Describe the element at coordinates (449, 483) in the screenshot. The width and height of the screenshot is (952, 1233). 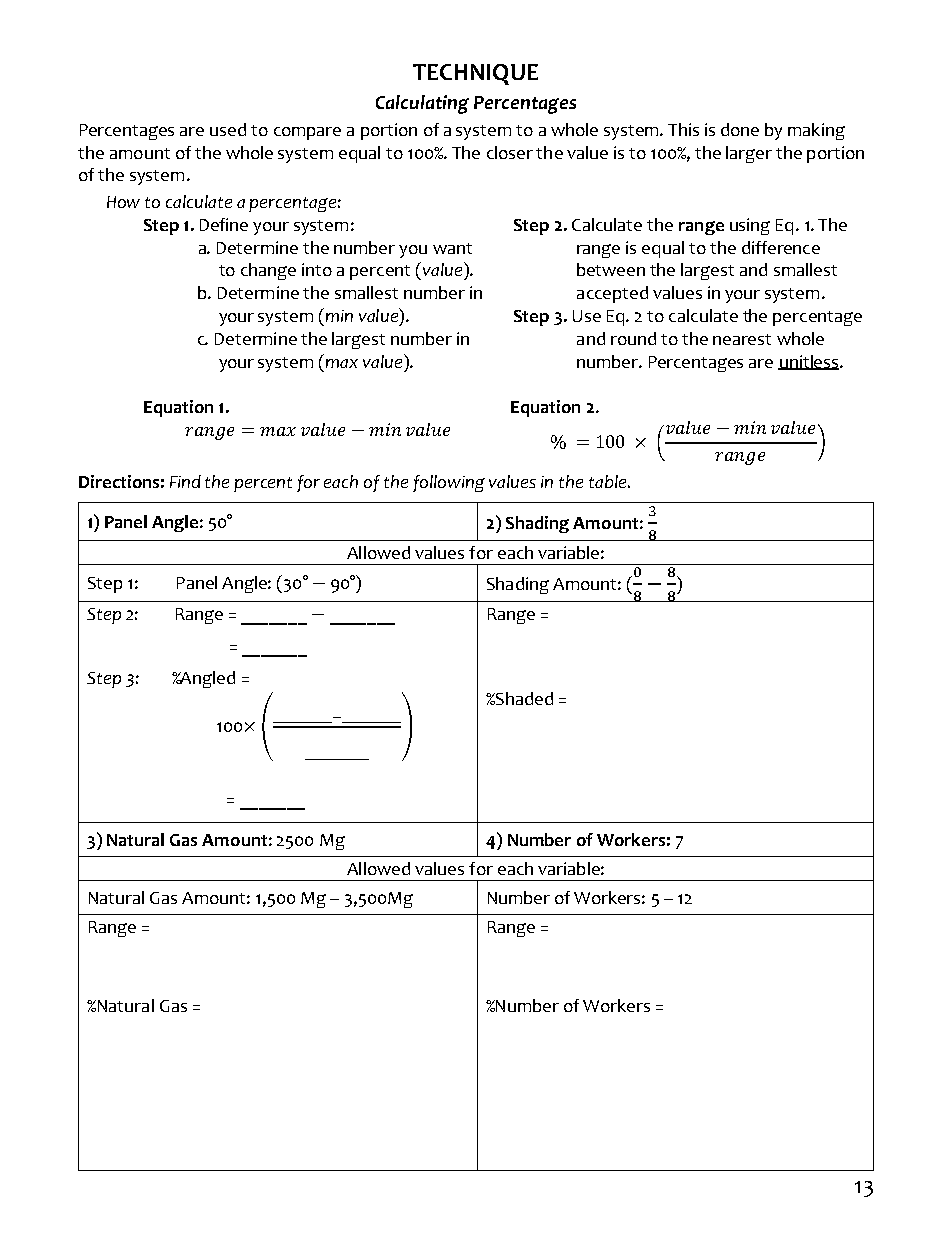
I see `following` at that location.
